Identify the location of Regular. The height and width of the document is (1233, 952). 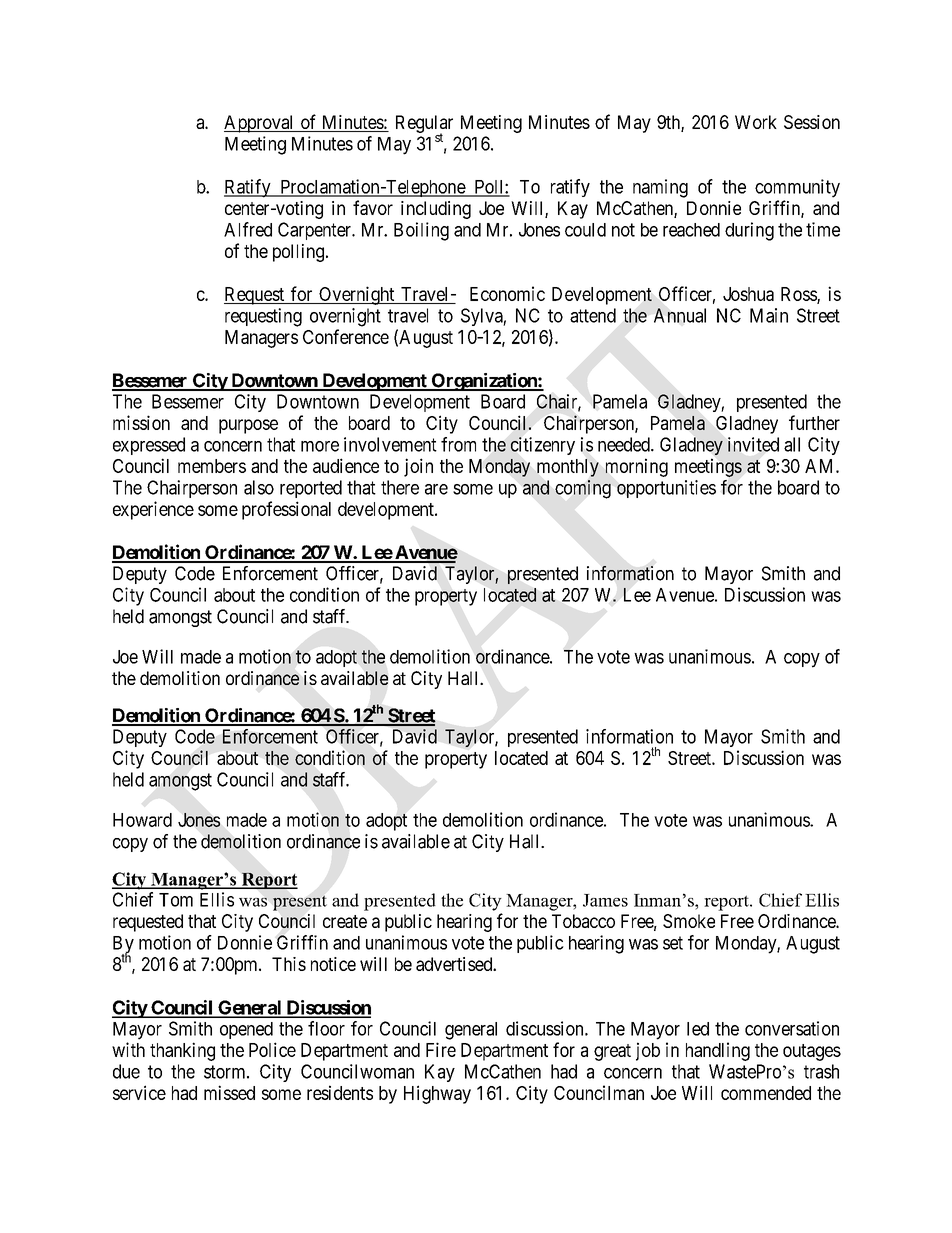
(424, 125).
